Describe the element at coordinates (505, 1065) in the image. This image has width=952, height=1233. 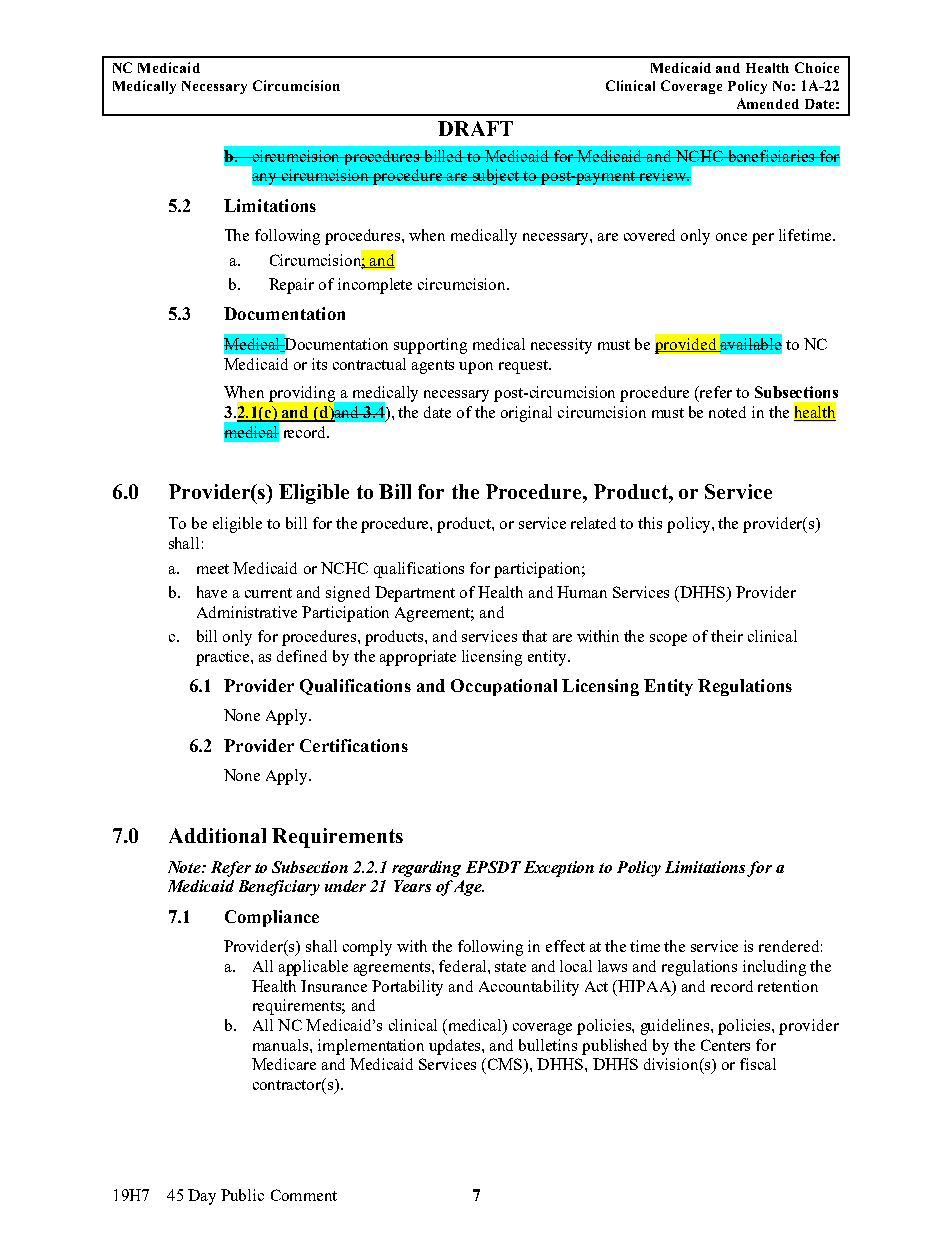
I see `CMS` at that location.
